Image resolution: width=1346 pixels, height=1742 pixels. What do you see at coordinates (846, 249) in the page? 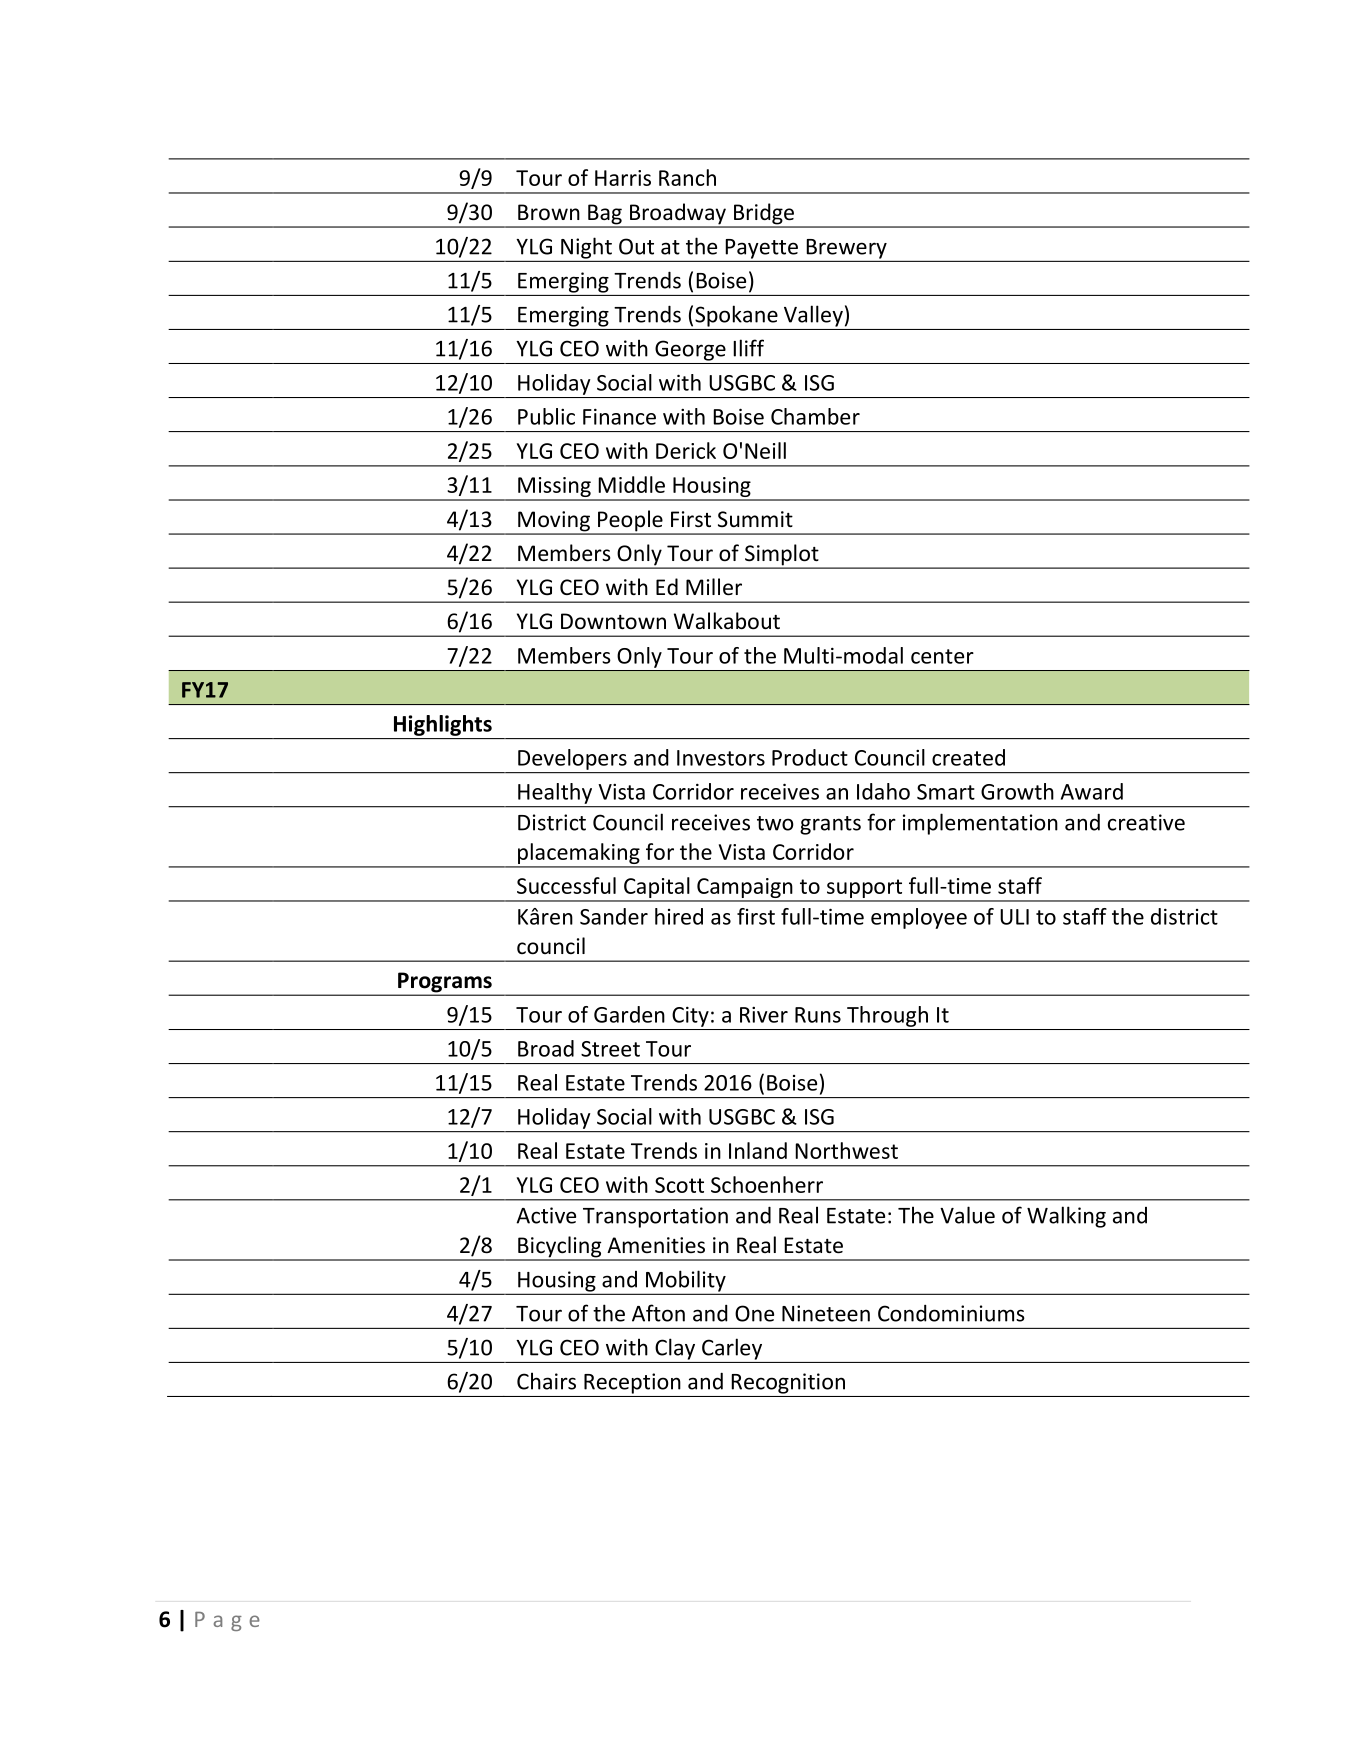
I see `Brewery` at bounding box center [846, 249].
